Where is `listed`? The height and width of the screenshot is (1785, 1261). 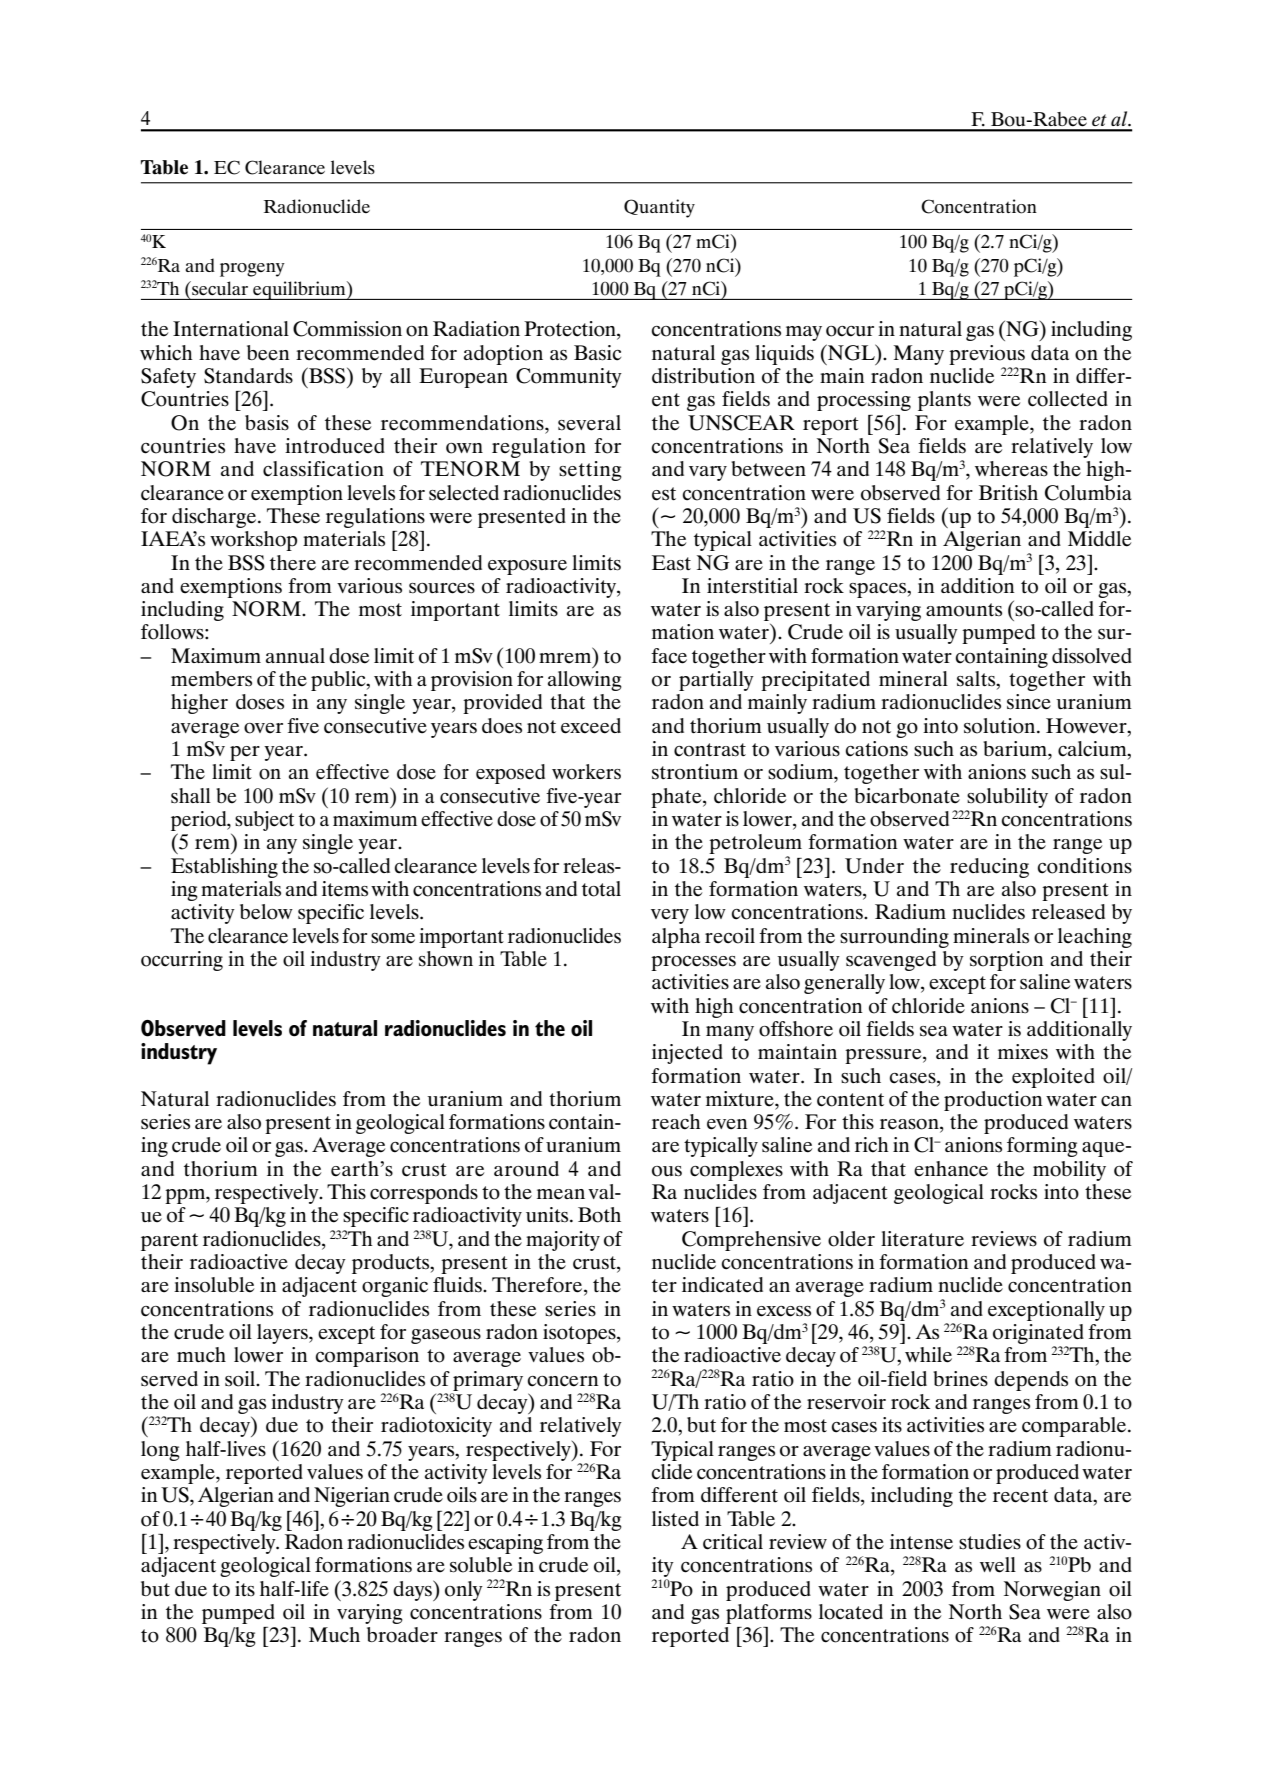
listed is located at coordinates (675, 1519).
